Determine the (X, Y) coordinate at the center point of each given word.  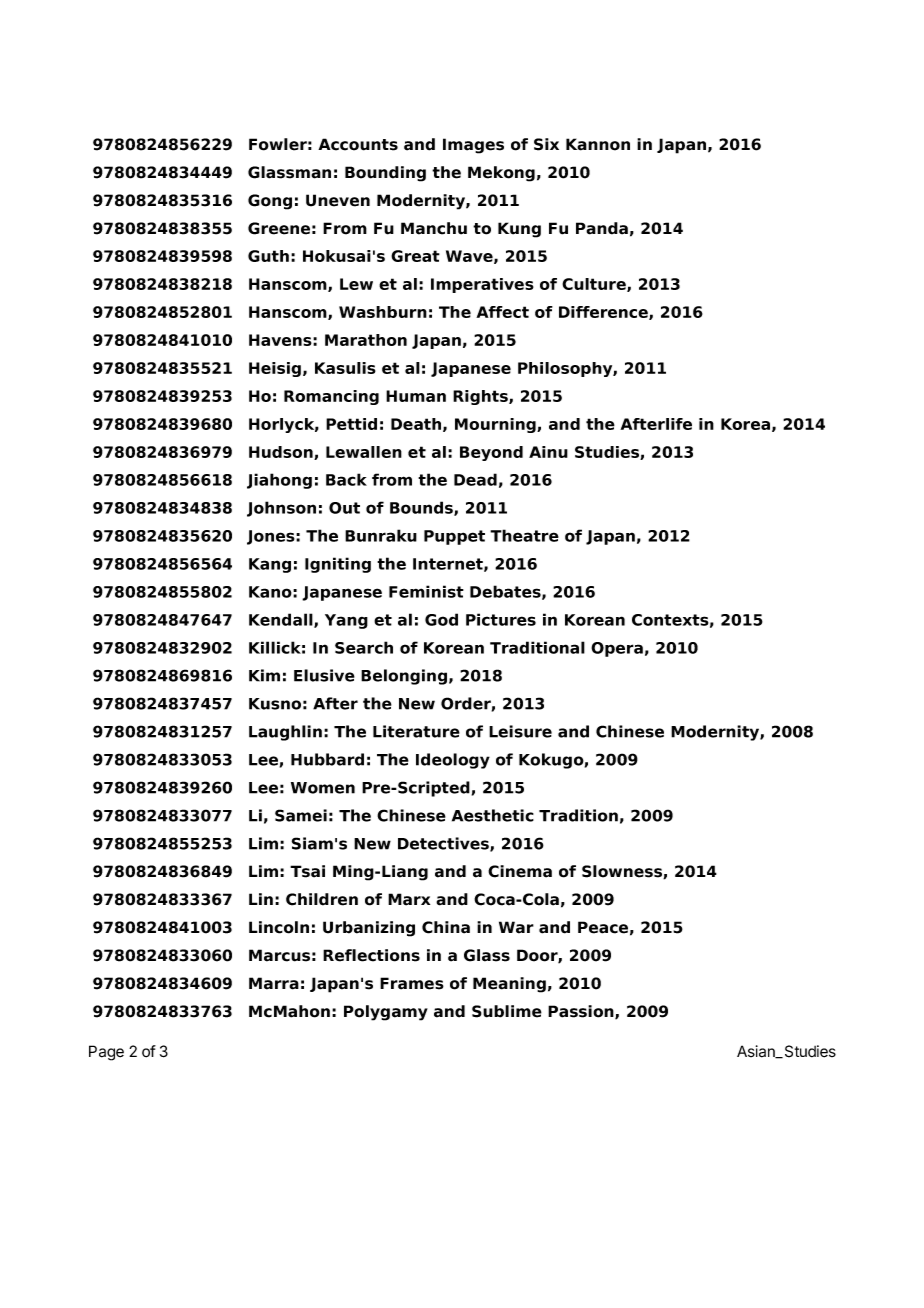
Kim (264, 675)
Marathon (366, 340)
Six (546, 144)
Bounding (385, 174)
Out (344, 508)
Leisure (520, 731)
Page (106, 1053)
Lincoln (279, 927)
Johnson (281, 509)
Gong (270, 202)
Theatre (524, 535)
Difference (604, 313)
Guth (268, 256)
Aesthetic (493, 815)
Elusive (324, 675)
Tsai (307, 871)
